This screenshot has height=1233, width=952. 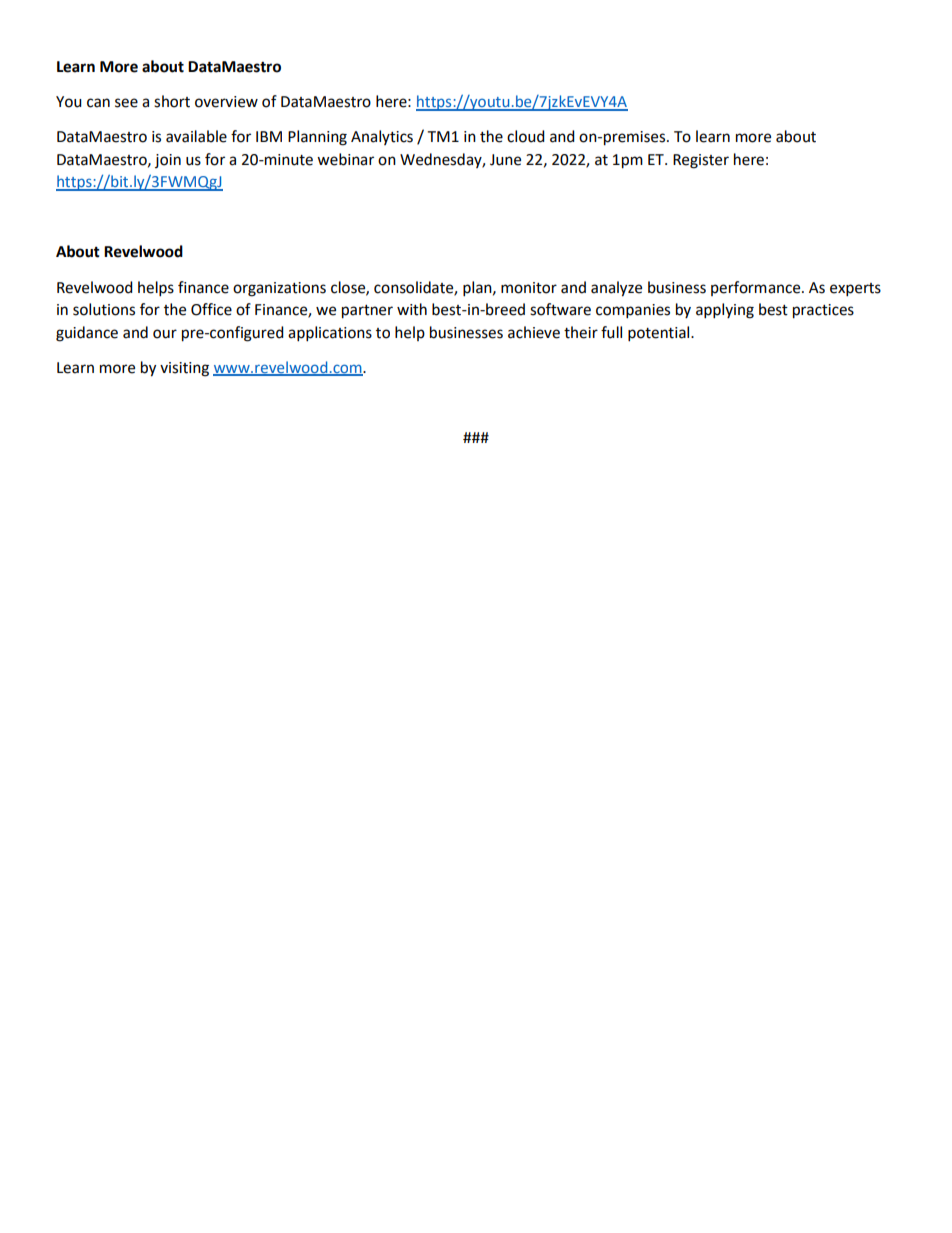 I want to click on achieve, so click(x=534, y=332).
